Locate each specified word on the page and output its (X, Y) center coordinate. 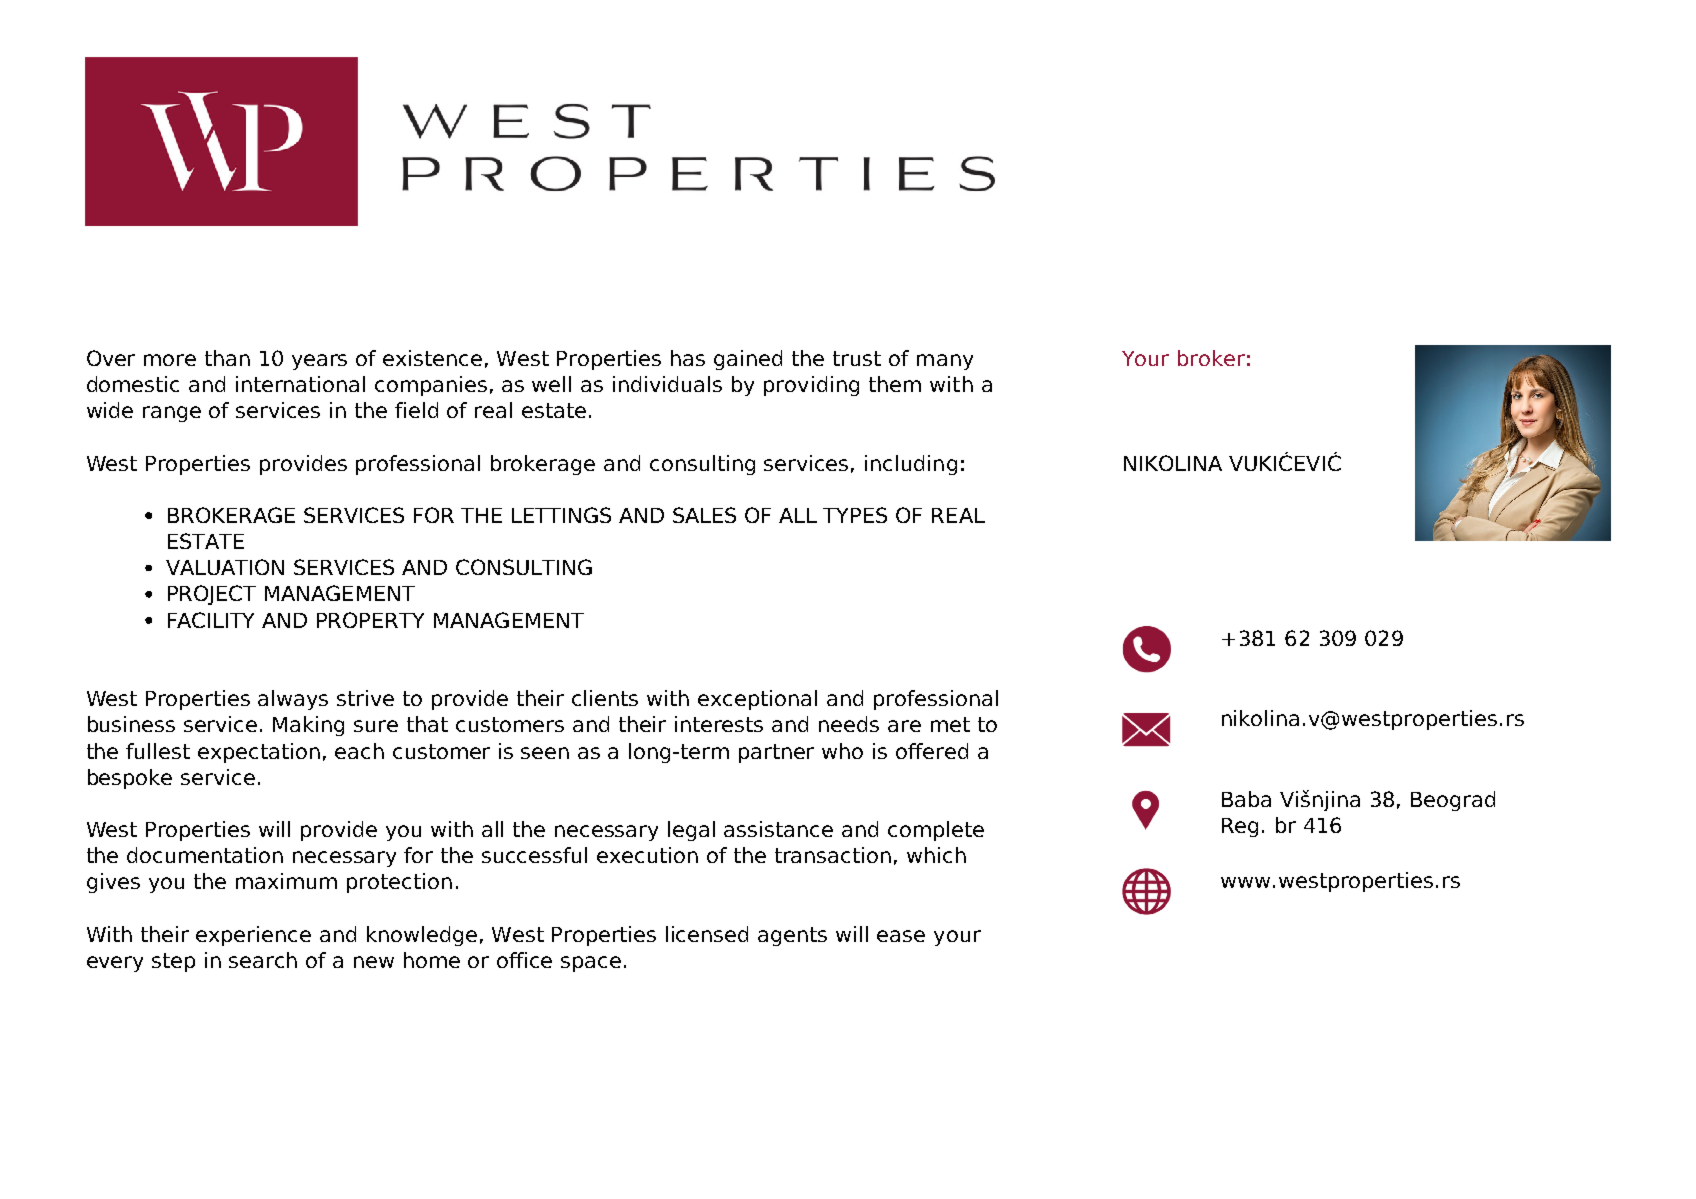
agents (792, 936)
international (300, 384)
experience (253, 936)
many (945, 362)
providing (811, 386)
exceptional (757, 700)
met (950, 724)
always (293, 700)
